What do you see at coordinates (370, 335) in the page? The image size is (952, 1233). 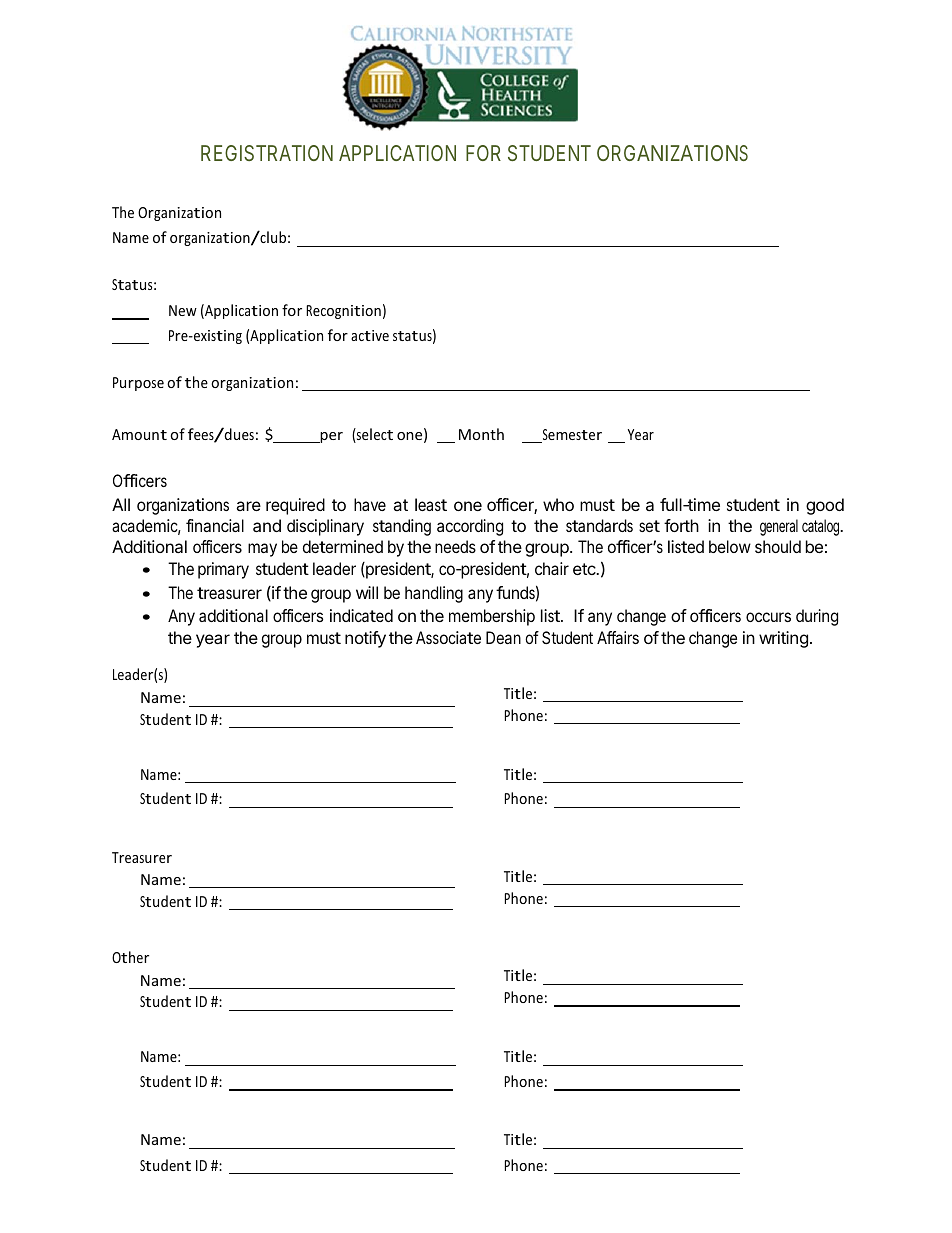 I see `active` at bounding box center [370, 335].
